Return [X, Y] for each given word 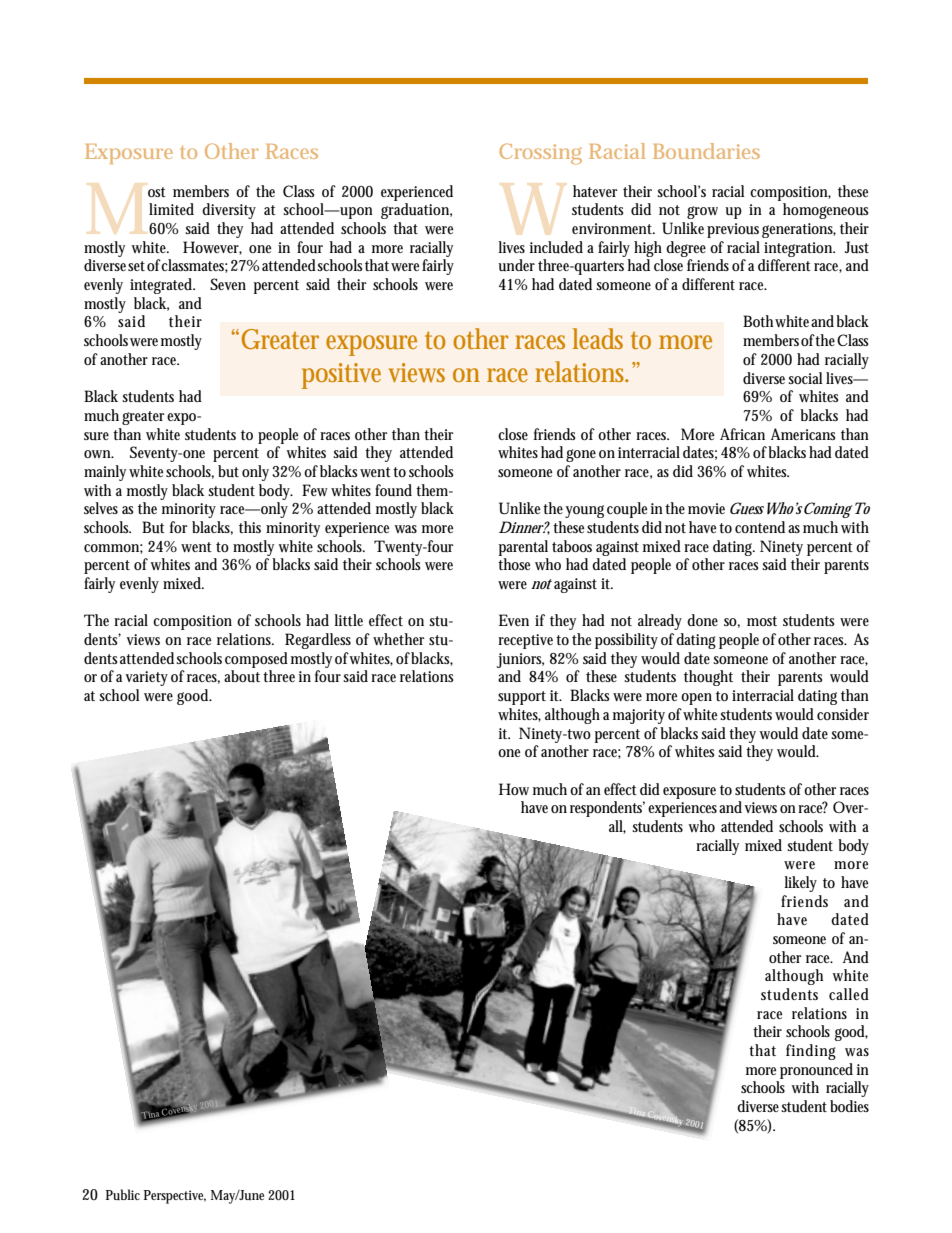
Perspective [175, 1197]
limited [171, 209]
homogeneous [825, 211]
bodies [849, 1106]
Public [123, 1194]
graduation [416, 211]
